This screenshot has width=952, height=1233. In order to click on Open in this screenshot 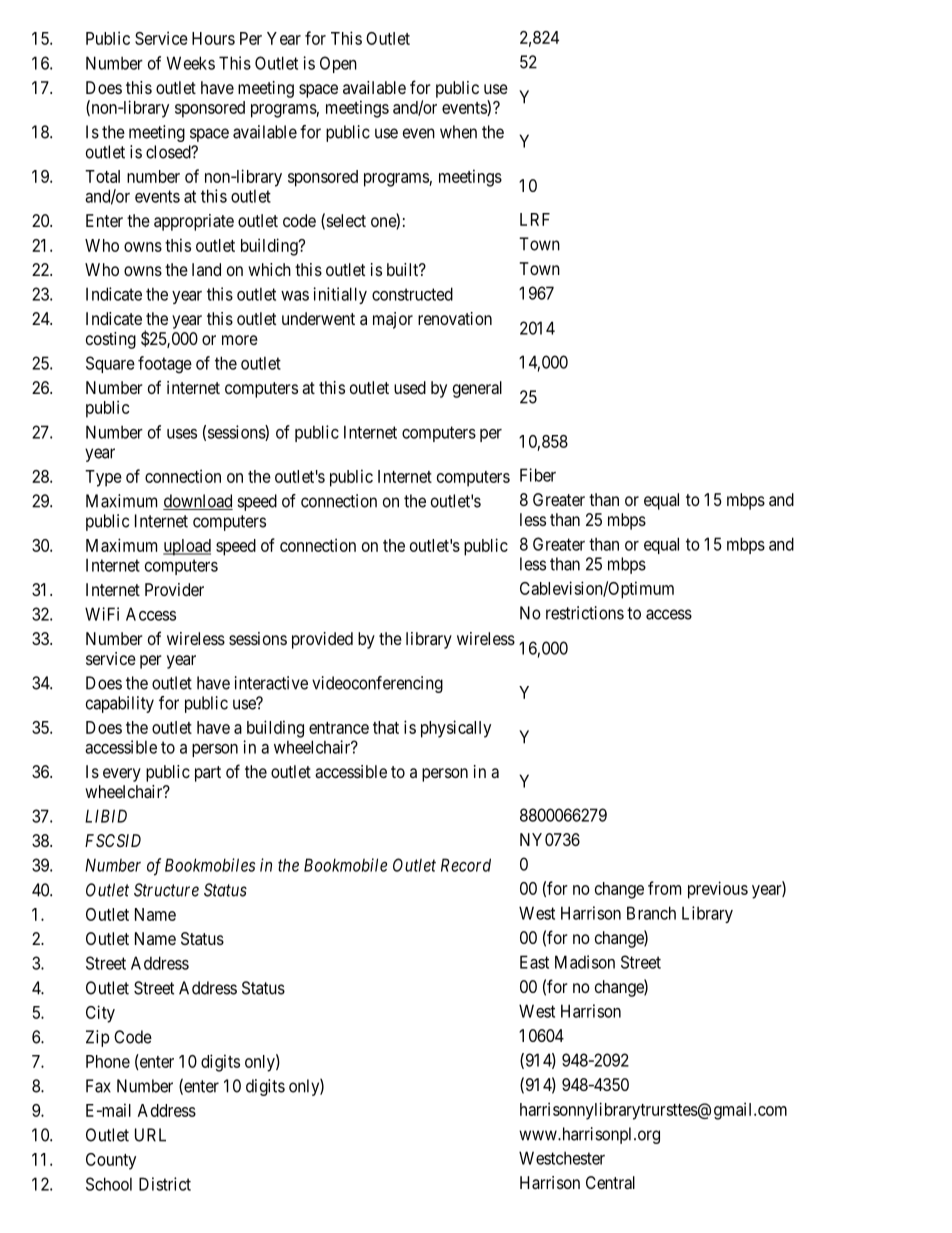, I will do `click(338, 64)`.
